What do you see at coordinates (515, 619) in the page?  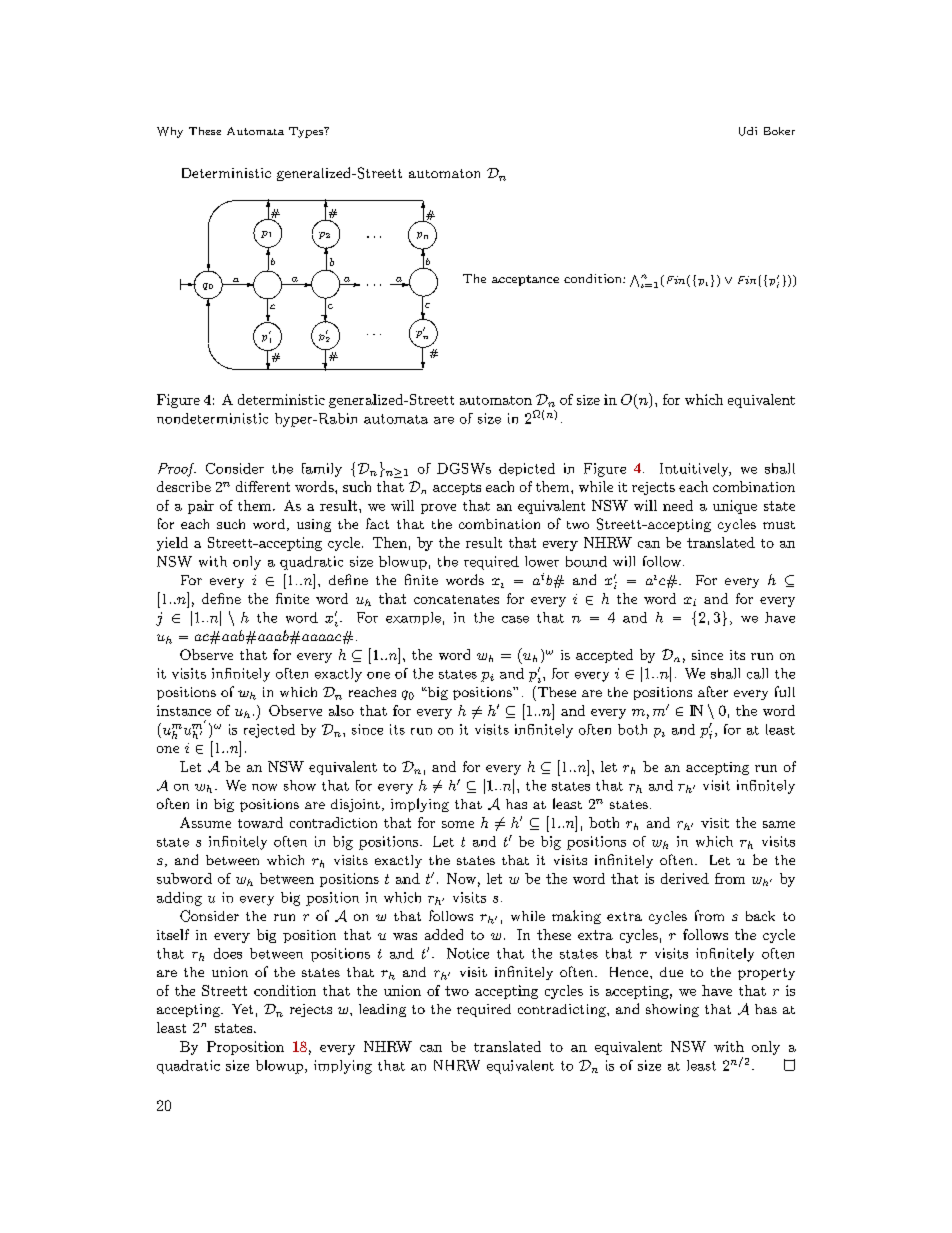 I see `case` at bounding box center [515, 619].
